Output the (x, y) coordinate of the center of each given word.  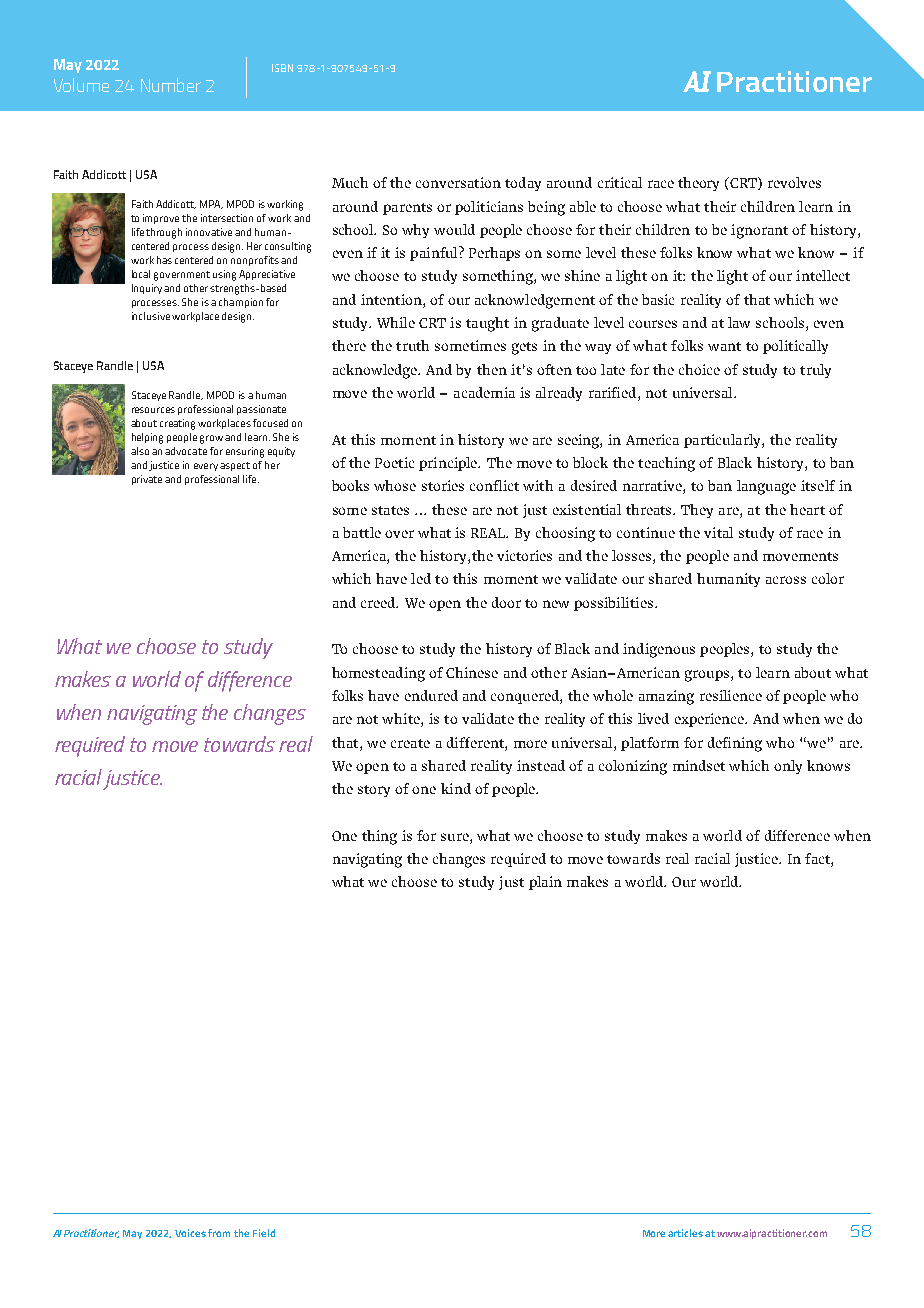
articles (685, 1233)
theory (698, 184)
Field (264, 1233)
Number (171, 85)
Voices (190, 1233)
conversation (458, 182)
